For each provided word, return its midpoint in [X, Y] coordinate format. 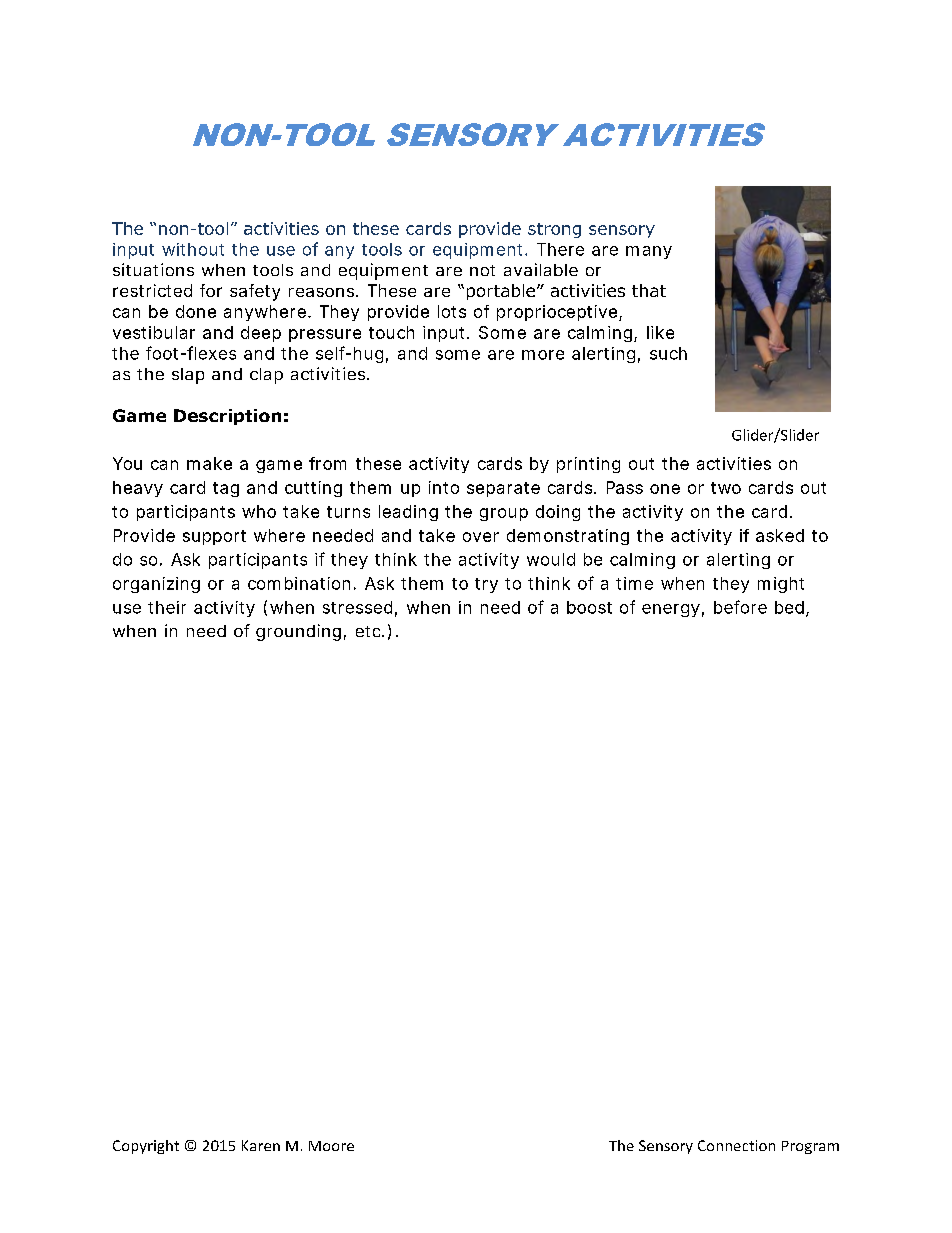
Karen [261, 1145]
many [649, 252]
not [482, 270]
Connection [736, 1145]
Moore [331, 1146]
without [193, 249]
